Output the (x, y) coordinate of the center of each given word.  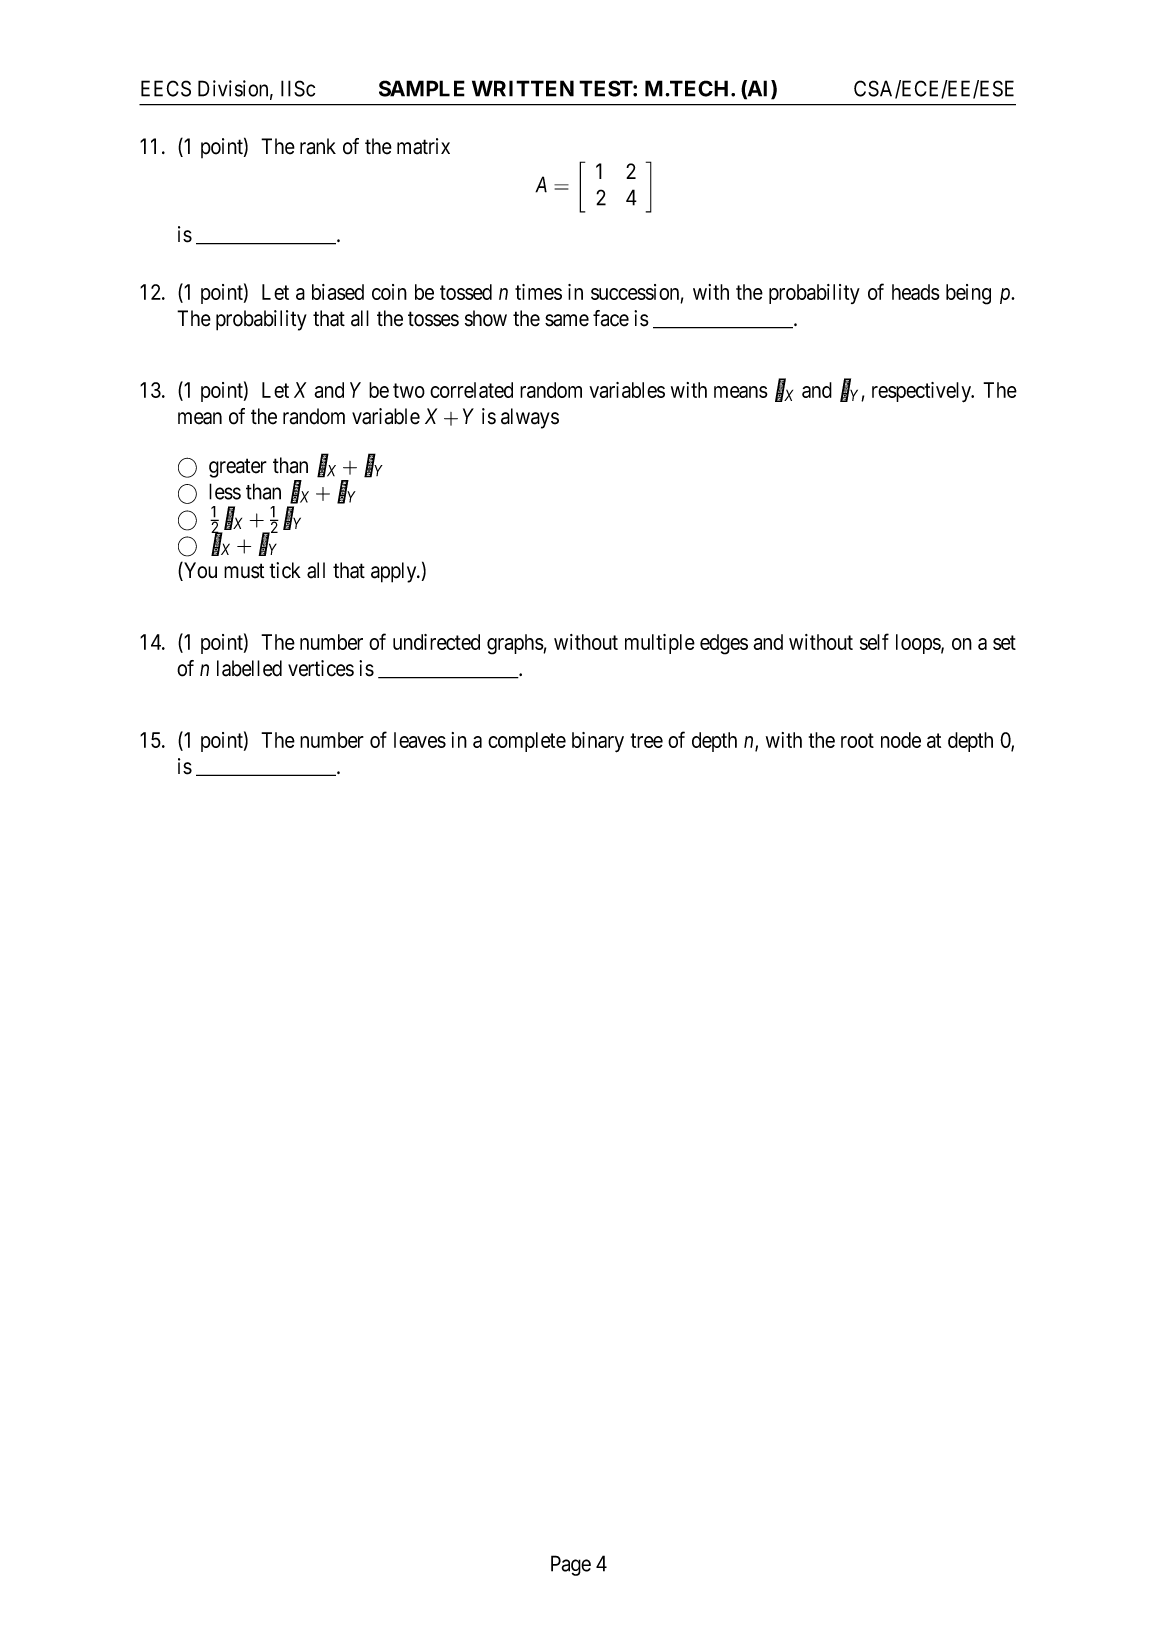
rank (318, 146)
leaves (420, 740)
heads (916, 292)
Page (571, 1565)
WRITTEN (523, 88)
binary (598, 742)
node (901, 740)
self (874, 641)
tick (285, 570)
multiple (660, 644)
